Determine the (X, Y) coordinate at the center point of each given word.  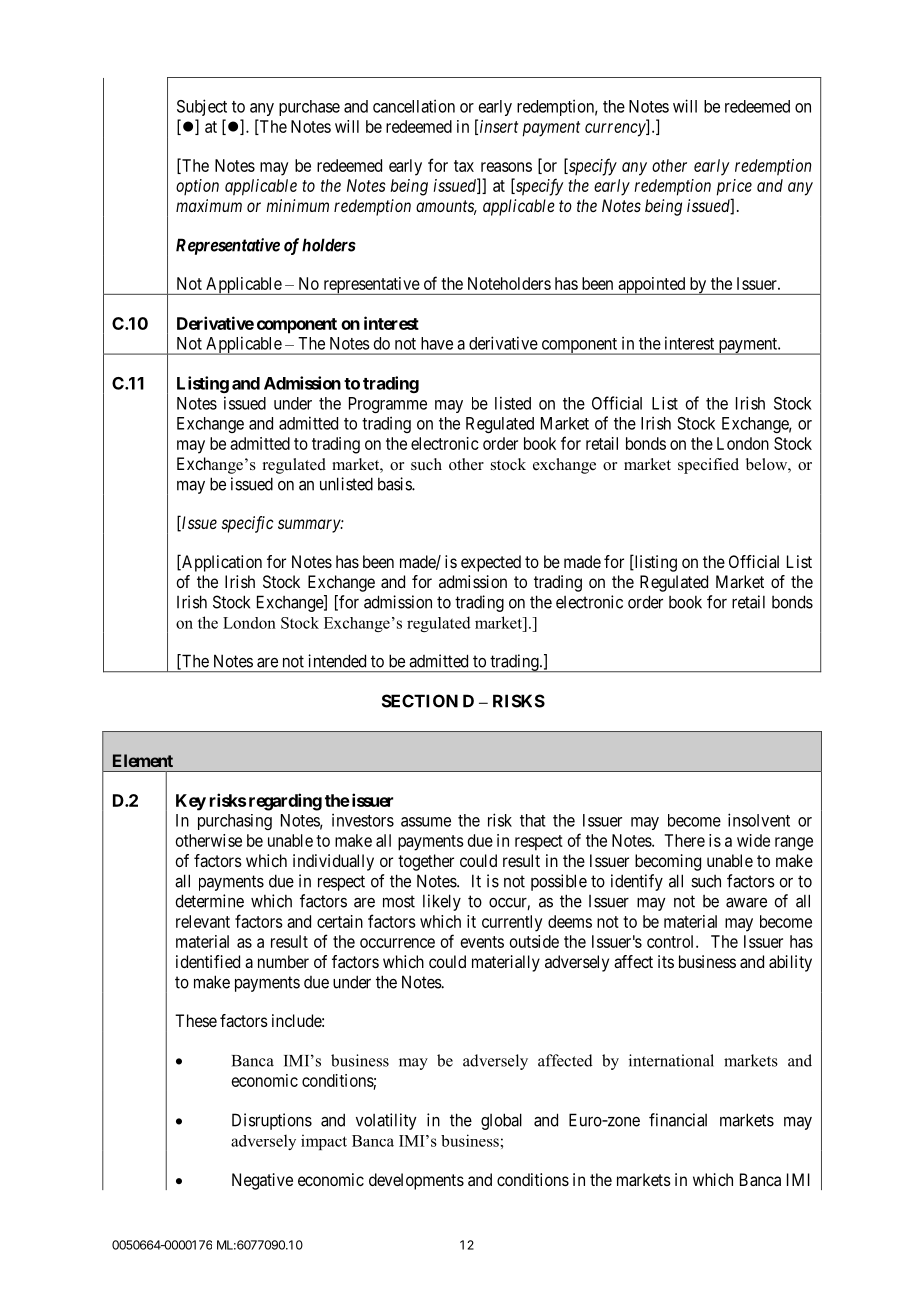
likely (442, 902)
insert (499, 126)
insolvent (759, 820)
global (501, 1121)
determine (209, 901)
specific (248, 524)
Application (221, 563)
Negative (262, 1181)
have (437, 343)
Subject (202, 107)
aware (746, 903)
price (734, 187)
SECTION (420, 701)
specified (708, 466)
